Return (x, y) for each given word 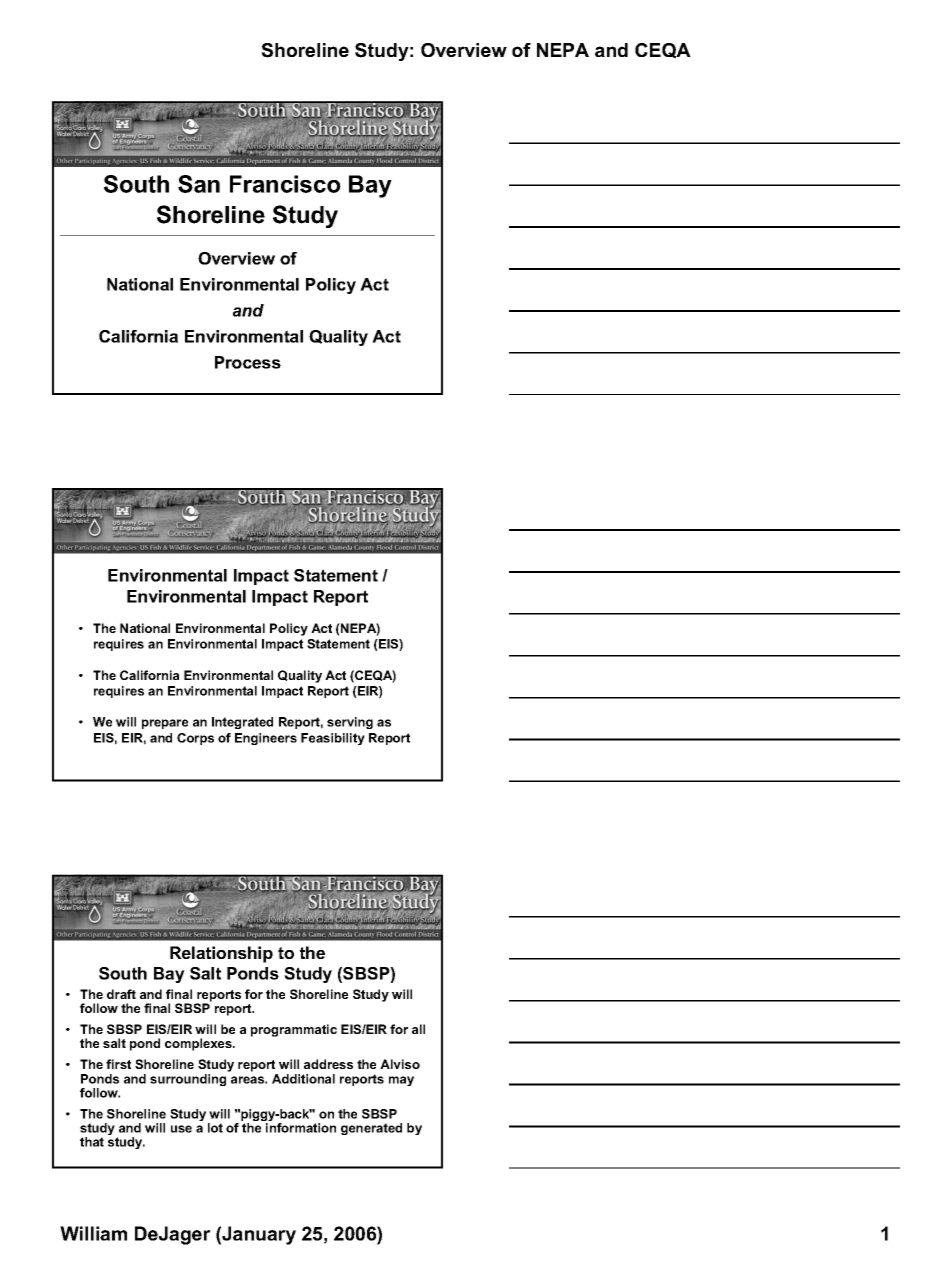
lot (215, 1128)
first (118, 1064)
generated (371, 1129)
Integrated (242, 723)
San (199, 184)
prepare (165, 724)
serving (350, 723)
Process (248, 362)
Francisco (285, 184)
